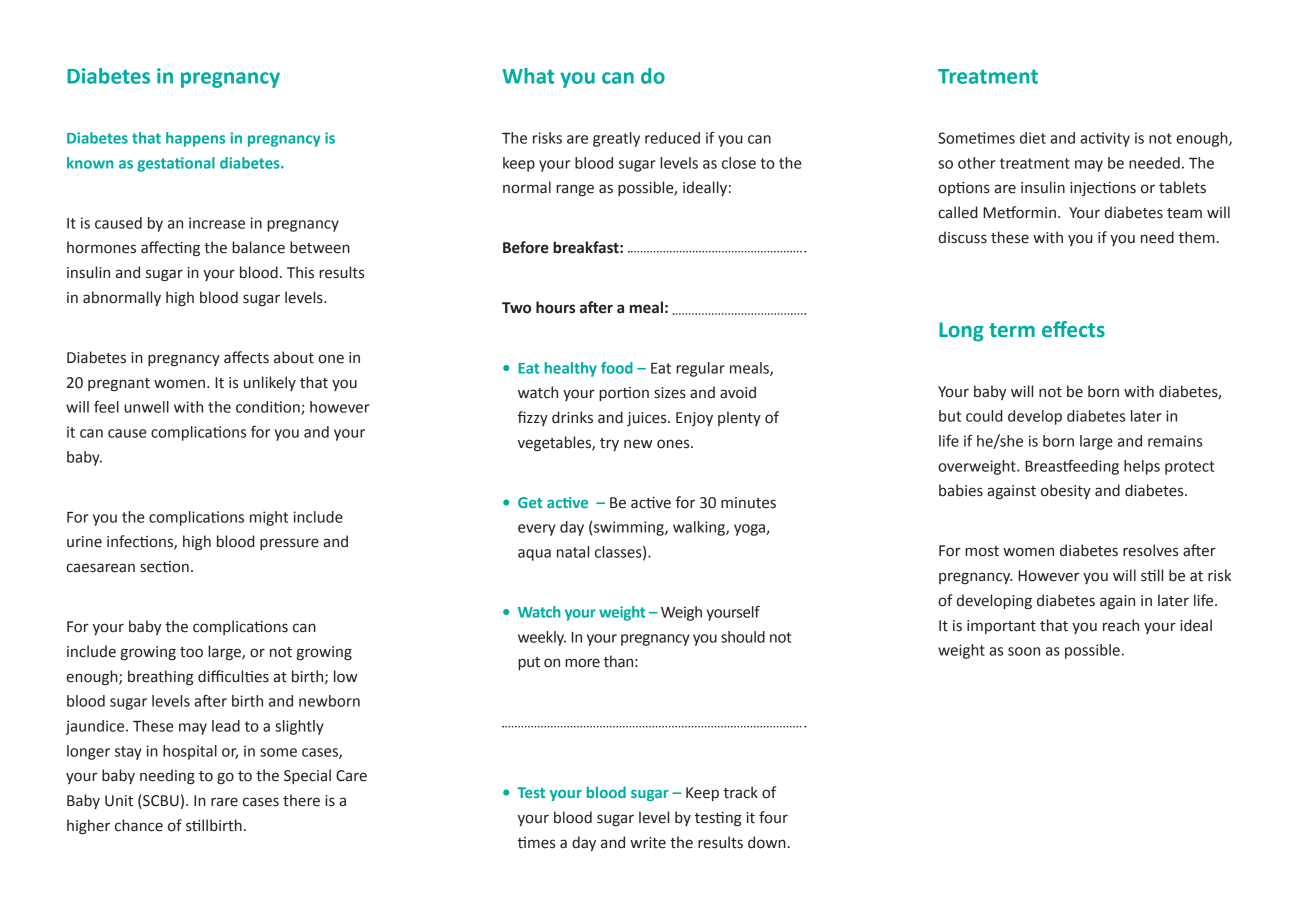 The width and height of the document is (1308, 924). I want to click on effects, so click(1073, 329).
